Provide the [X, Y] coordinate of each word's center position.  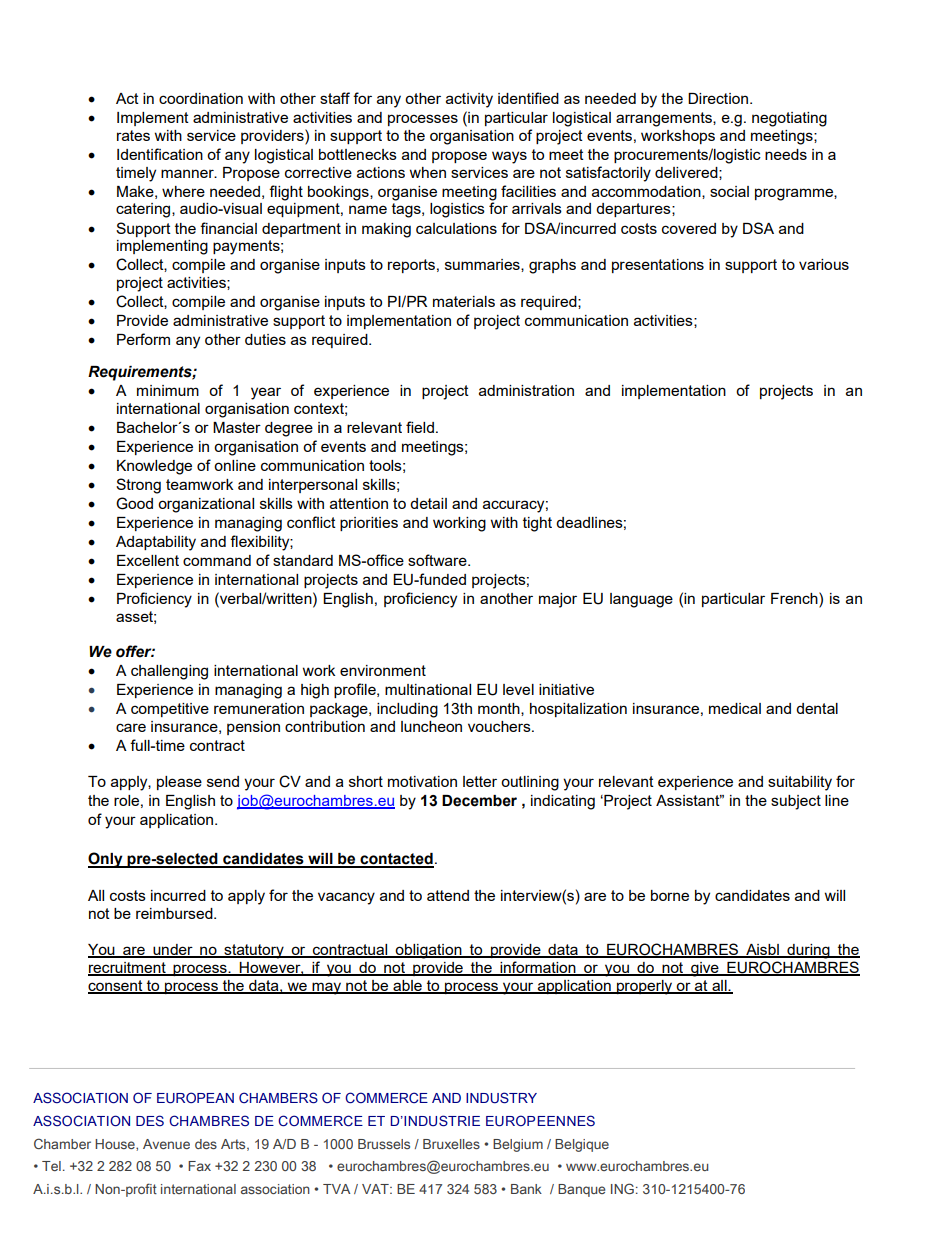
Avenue [166, 1144]
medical [735, 708]
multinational [428, 689]
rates [133, 135]
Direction [718, 98]
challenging [169, 672]
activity [469, 100]
